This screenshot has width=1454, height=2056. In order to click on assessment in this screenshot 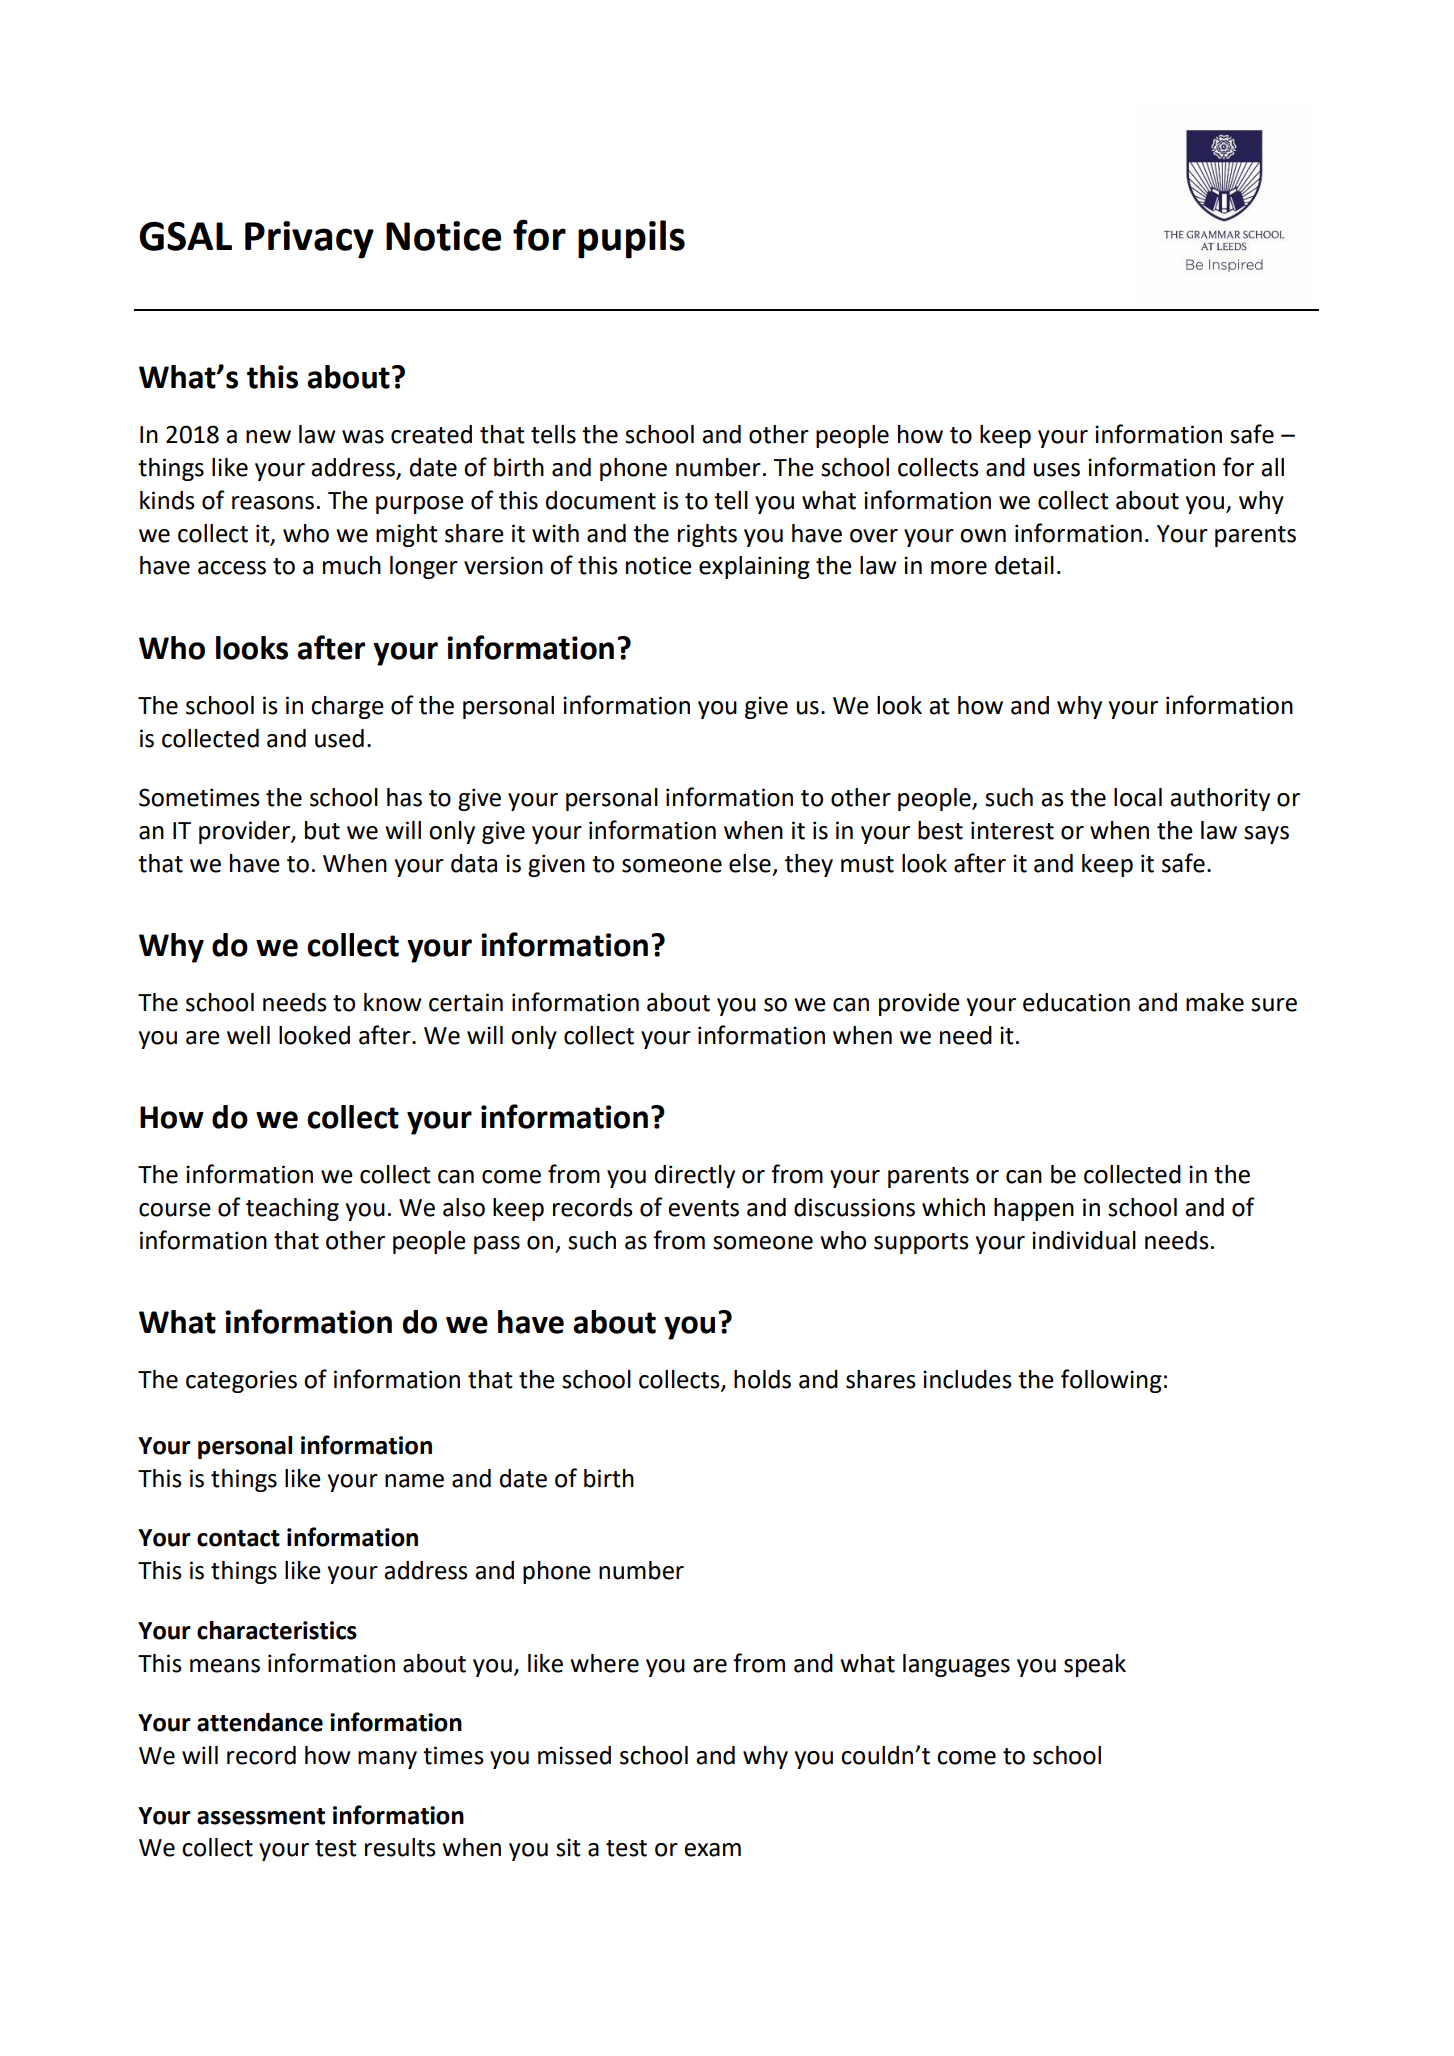, I will do `click(261, 1816)`.
